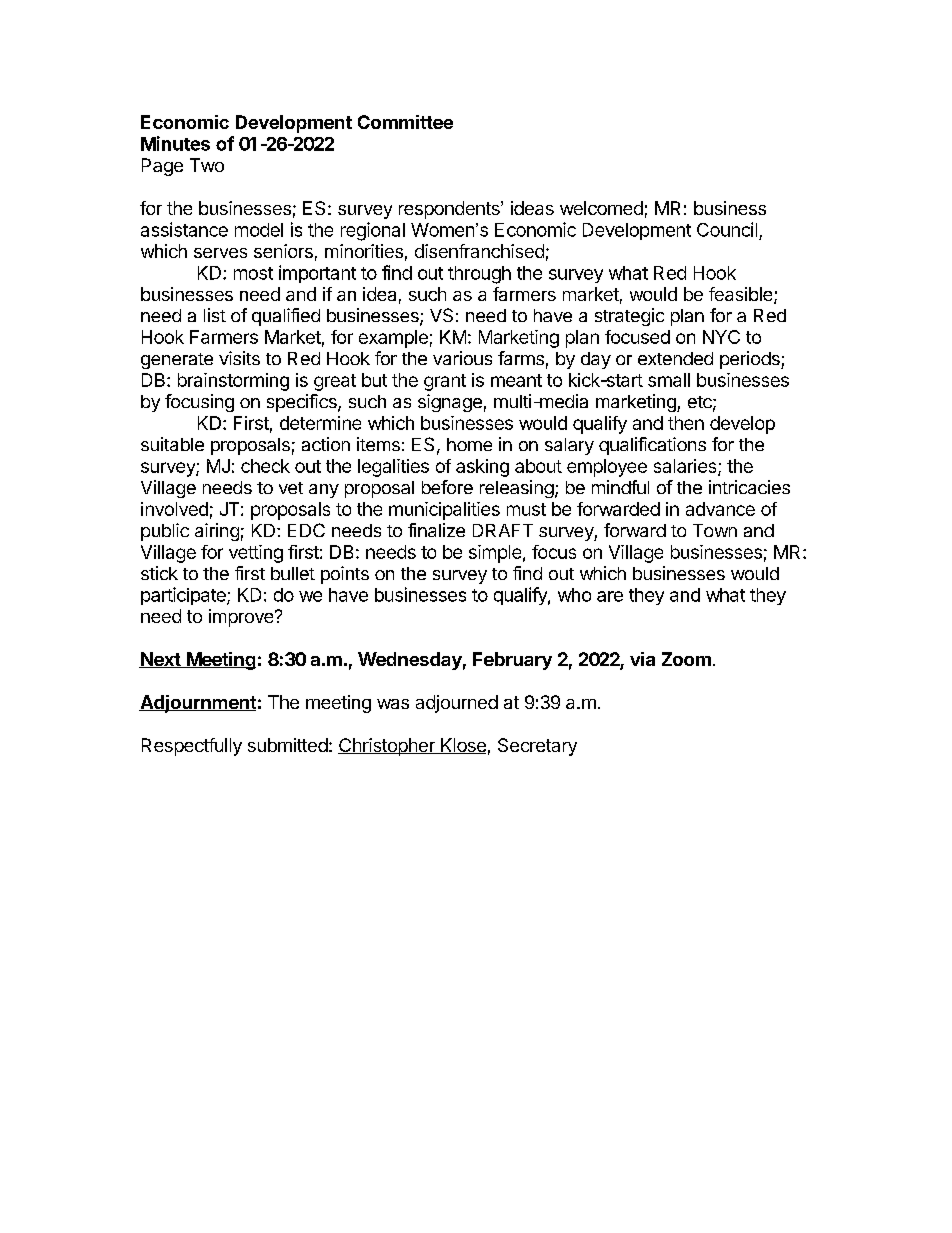  Describe the element at coordinates (686, 659) in the image. I see `Zoom` at that location.
